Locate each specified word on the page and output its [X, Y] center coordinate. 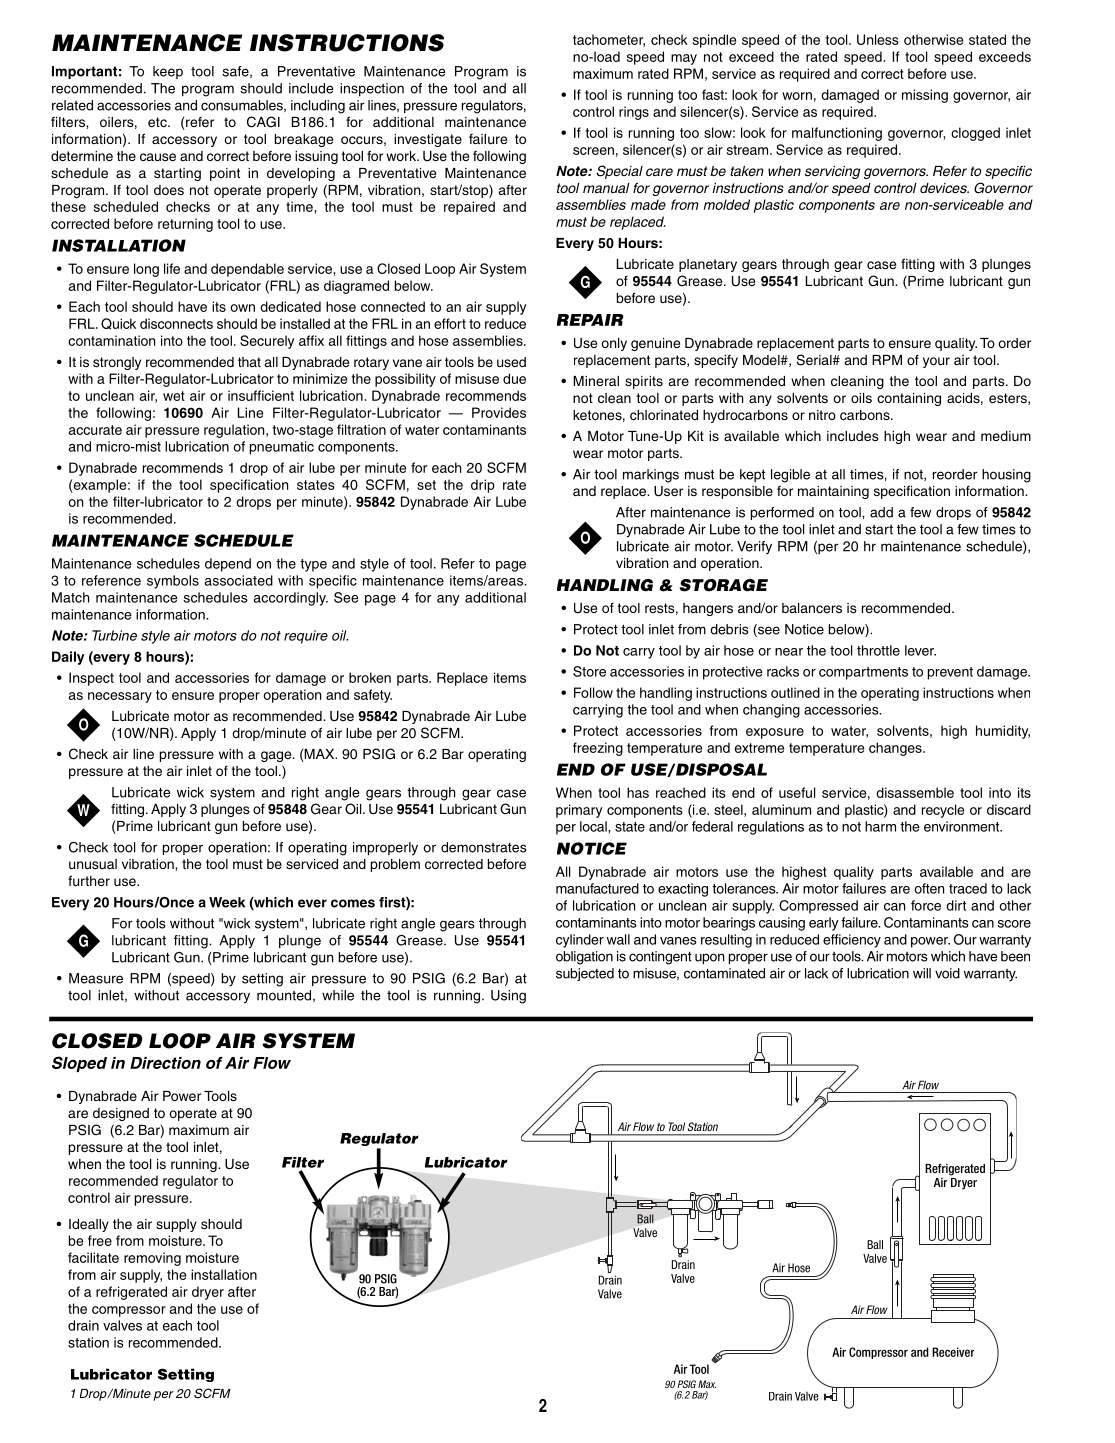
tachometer [609, 40]
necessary [120, 697]
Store [589, 671]
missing [925, 96]
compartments [863, 673]
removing [152, 1259]
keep [168, 72]
